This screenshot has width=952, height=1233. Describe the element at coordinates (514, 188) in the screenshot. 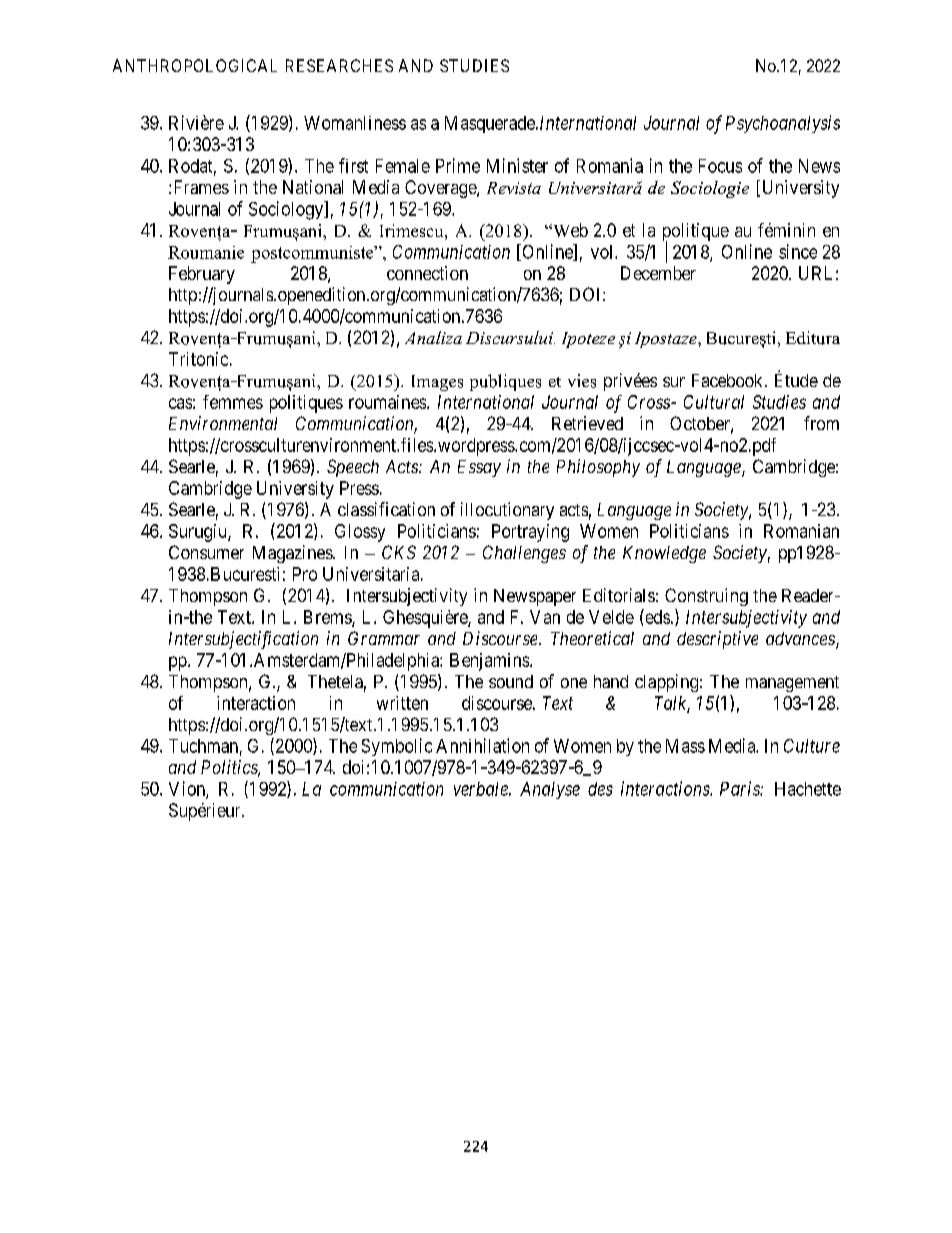

I see `Revista` at that location.
